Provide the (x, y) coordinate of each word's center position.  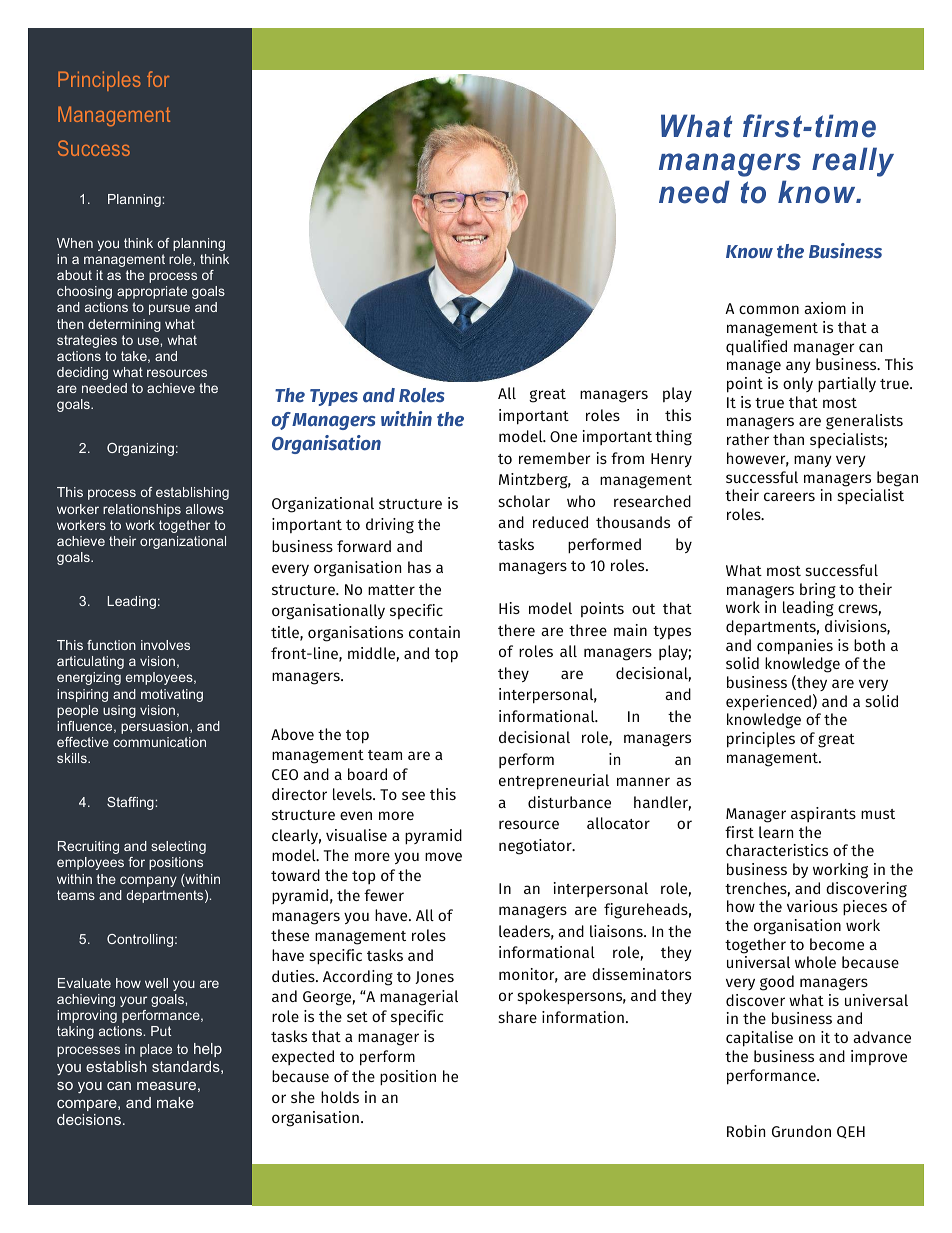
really (853, 162)
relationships (142, 510)
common (769, 309)
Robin (746, 1131)
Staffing (130, 803)
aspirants (823, 814)
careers (789, 496)
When (75, 243)
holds (340, 1097)
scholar (524, 501)
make (175, 1102)
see (413, 795)
